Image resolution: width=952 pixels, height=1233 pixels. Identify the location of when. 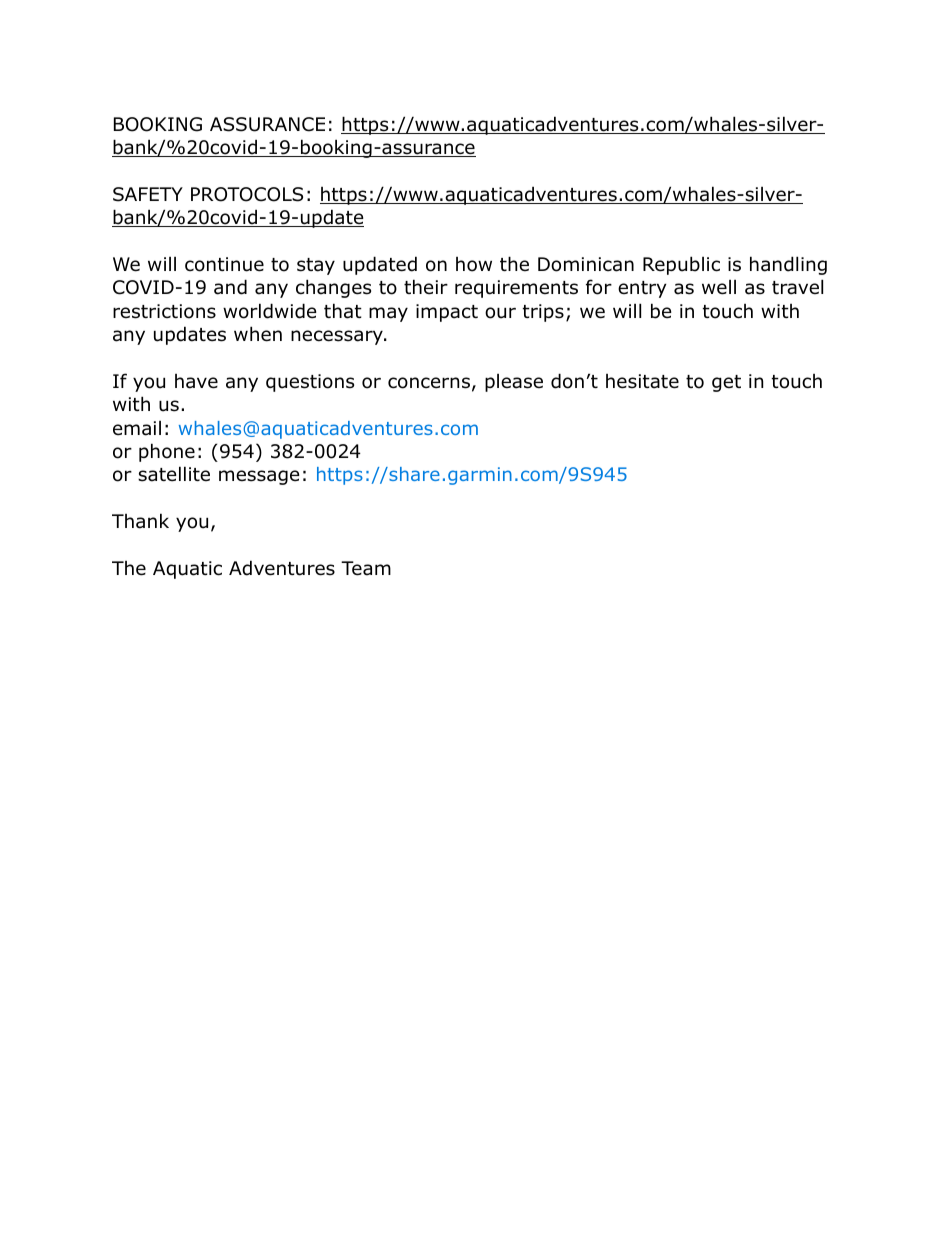
(258, 334).
